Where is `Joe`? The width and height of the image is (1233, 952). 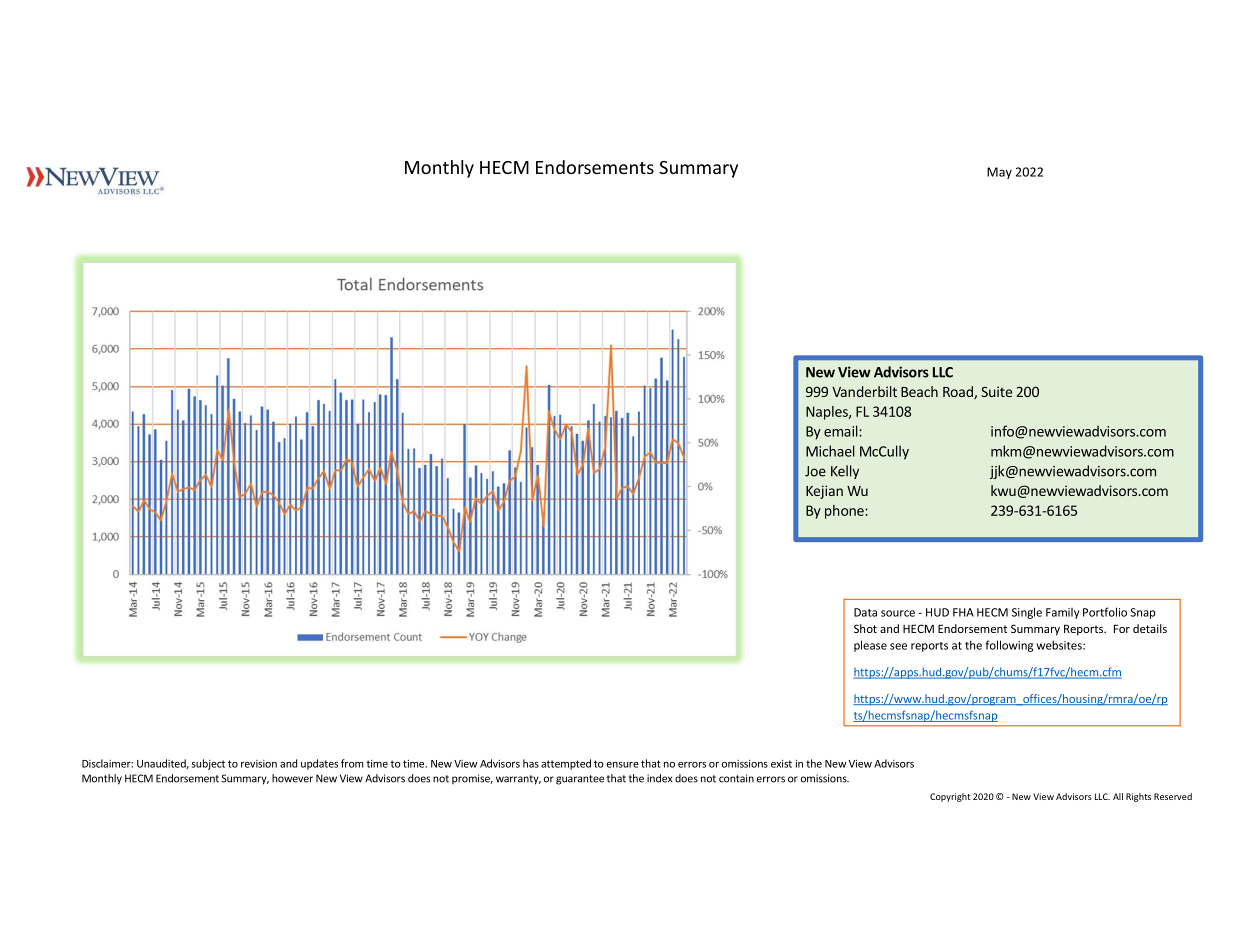
Joe is located at coordinates (815, 471).
